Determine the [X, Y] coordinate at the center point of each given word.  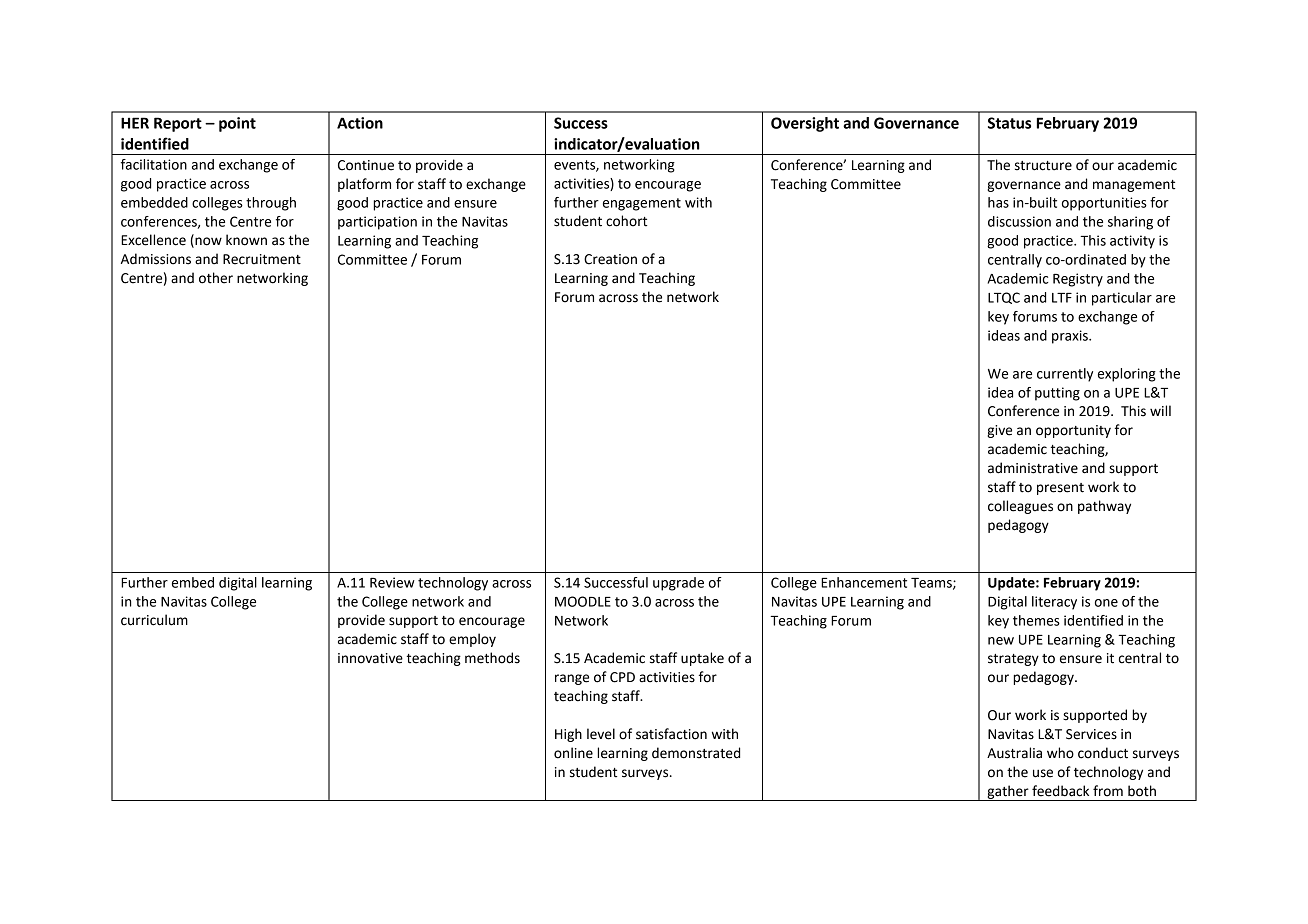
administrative [1033, 468]
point [237, 124]
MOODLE [583, 601]
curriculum [154, 620]
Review [392, 582]
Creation [610, 259]
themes [1036, 620]
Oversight [805, 124]
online [573, 753]
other [216, 278]
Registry [1078, 280]
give [999, 431]
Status [1009, 123]
